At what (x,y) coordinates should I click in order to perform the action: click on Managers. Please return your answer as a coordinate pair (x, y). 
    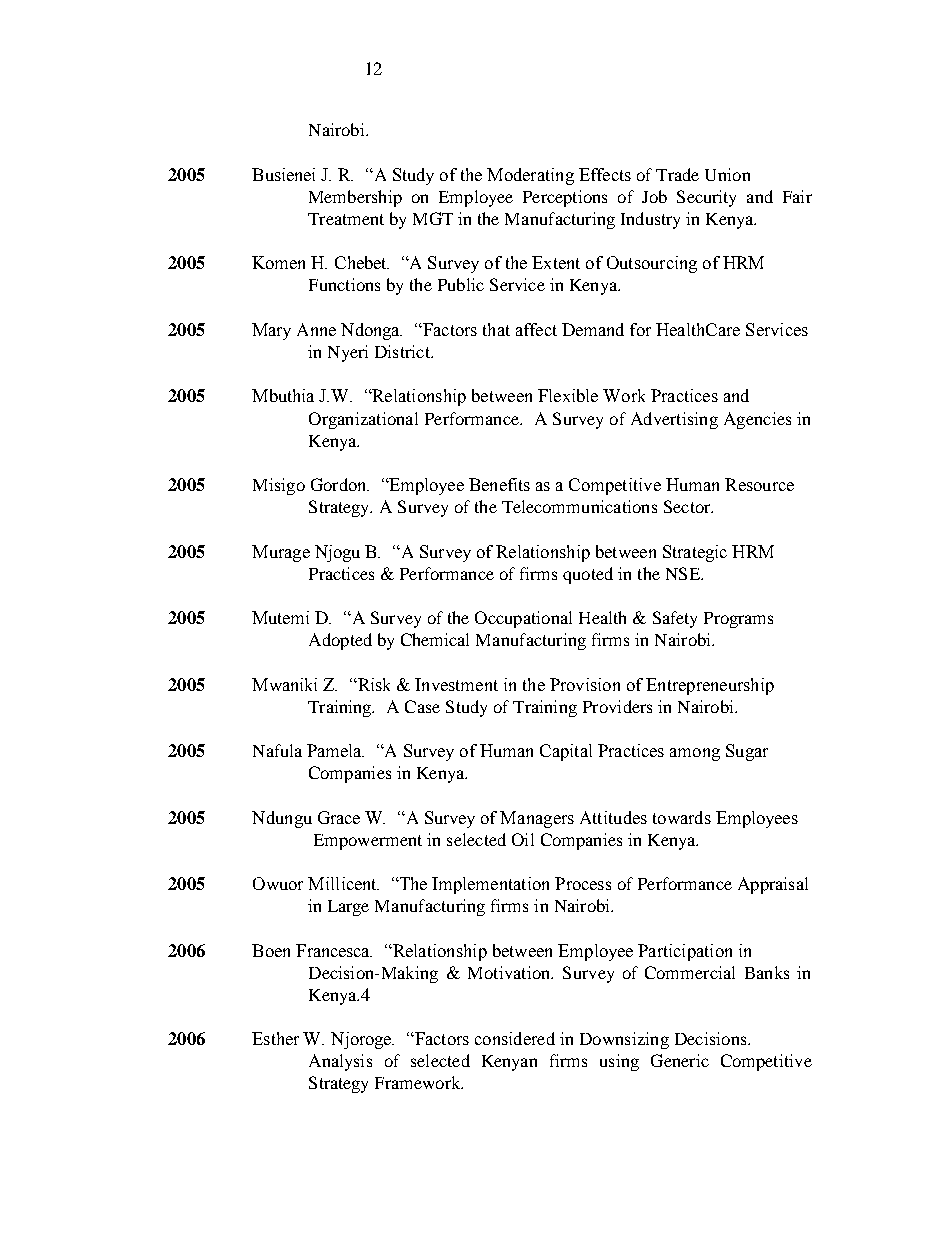
    Looking at the image, I should click on (537, 819).
